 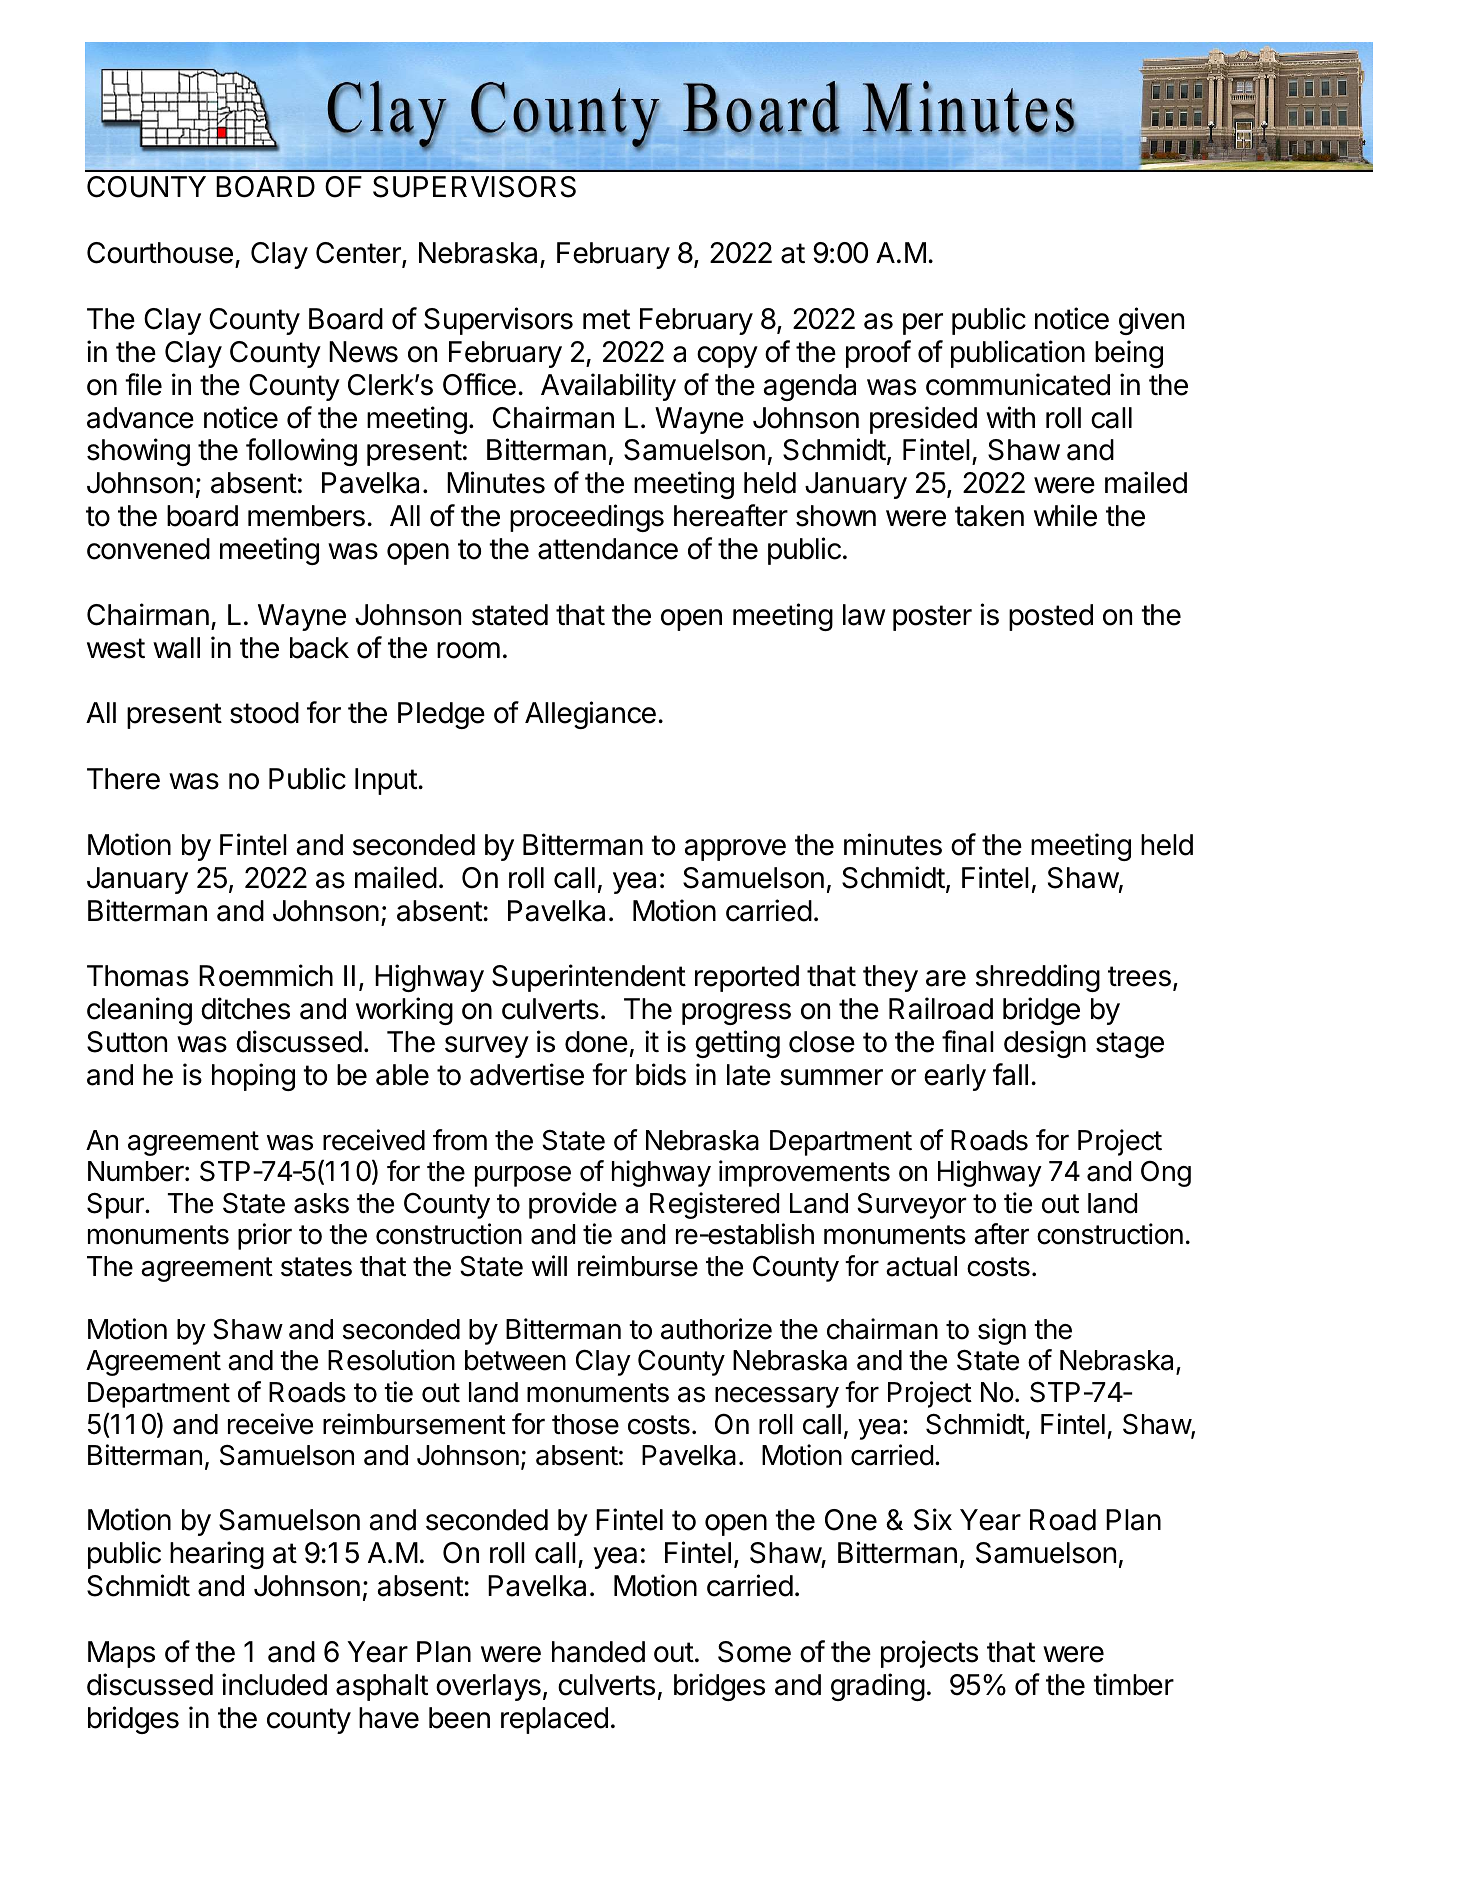 What do you see at coordinates (245, 1008) in the screenshot?
I see `ditches` at bounding box center [245, 1008].
